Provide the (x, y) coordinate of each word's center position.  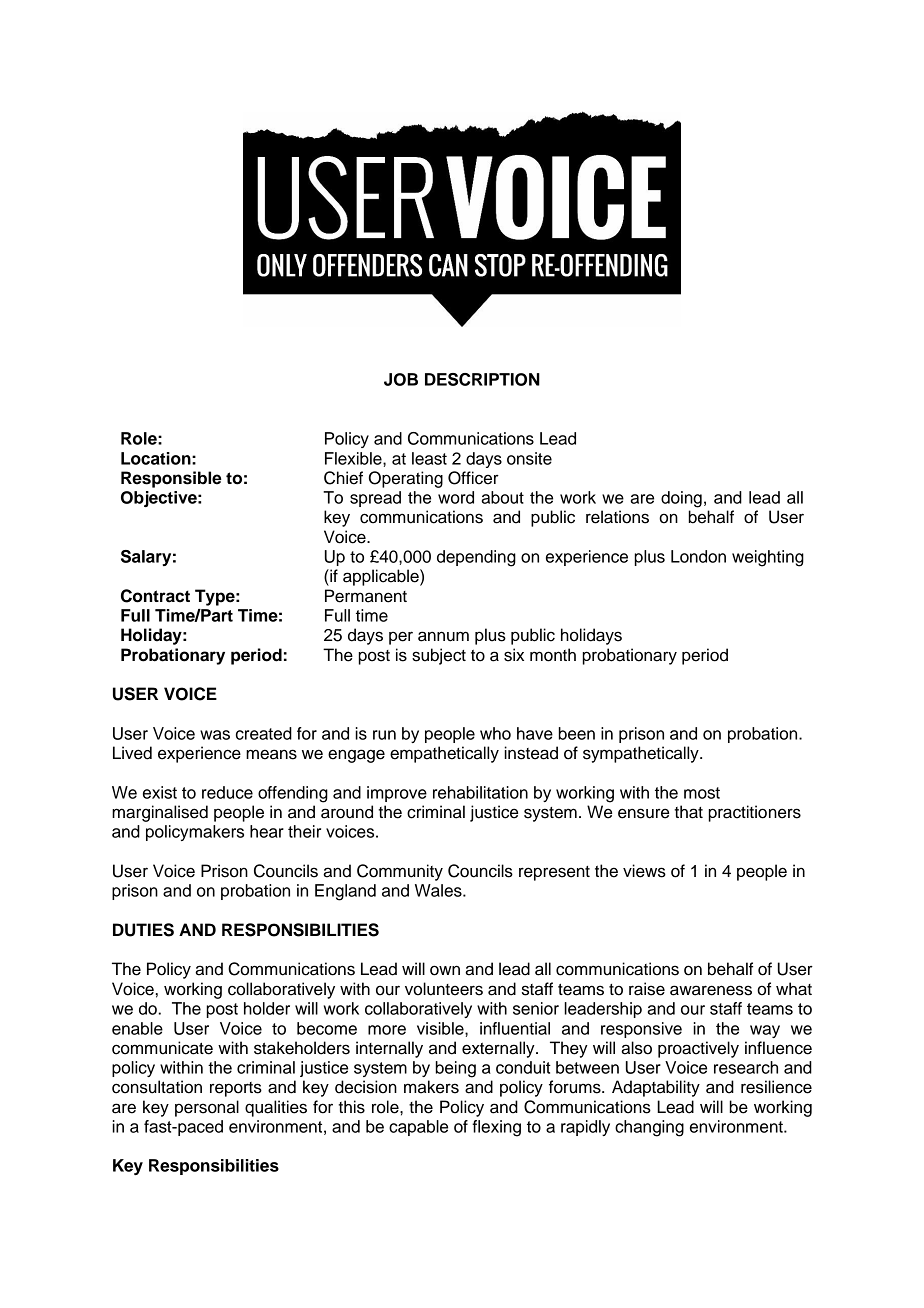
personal (207, 1108)
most (702, 793)
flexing (496, 1128)
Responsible (171, 479)
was (215, 735)
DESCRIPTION (482, 379)
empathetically (444, 754)
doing (681, 499)
